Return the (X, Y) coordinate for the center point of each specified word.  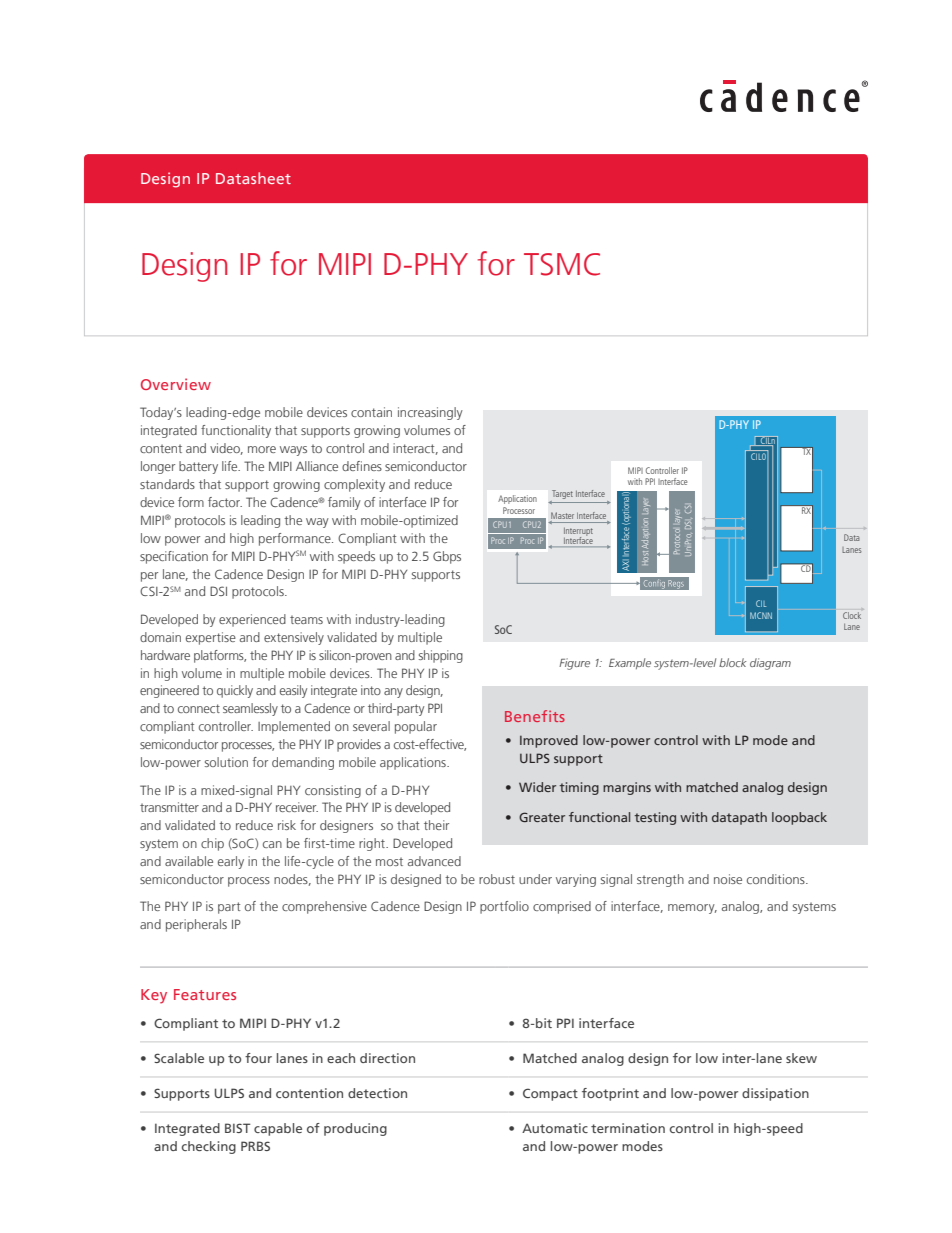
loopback (799, 818)
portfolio (504, 907)
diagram (770, 664)
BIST (238, 1128)
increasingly (430, 413)
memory (692, 909)
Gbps (447, 557)
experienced (252, 620)
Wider (537, 787)
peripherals (196, 925)
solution (226, 762)
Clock (852, 615)
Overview (176, 384)
